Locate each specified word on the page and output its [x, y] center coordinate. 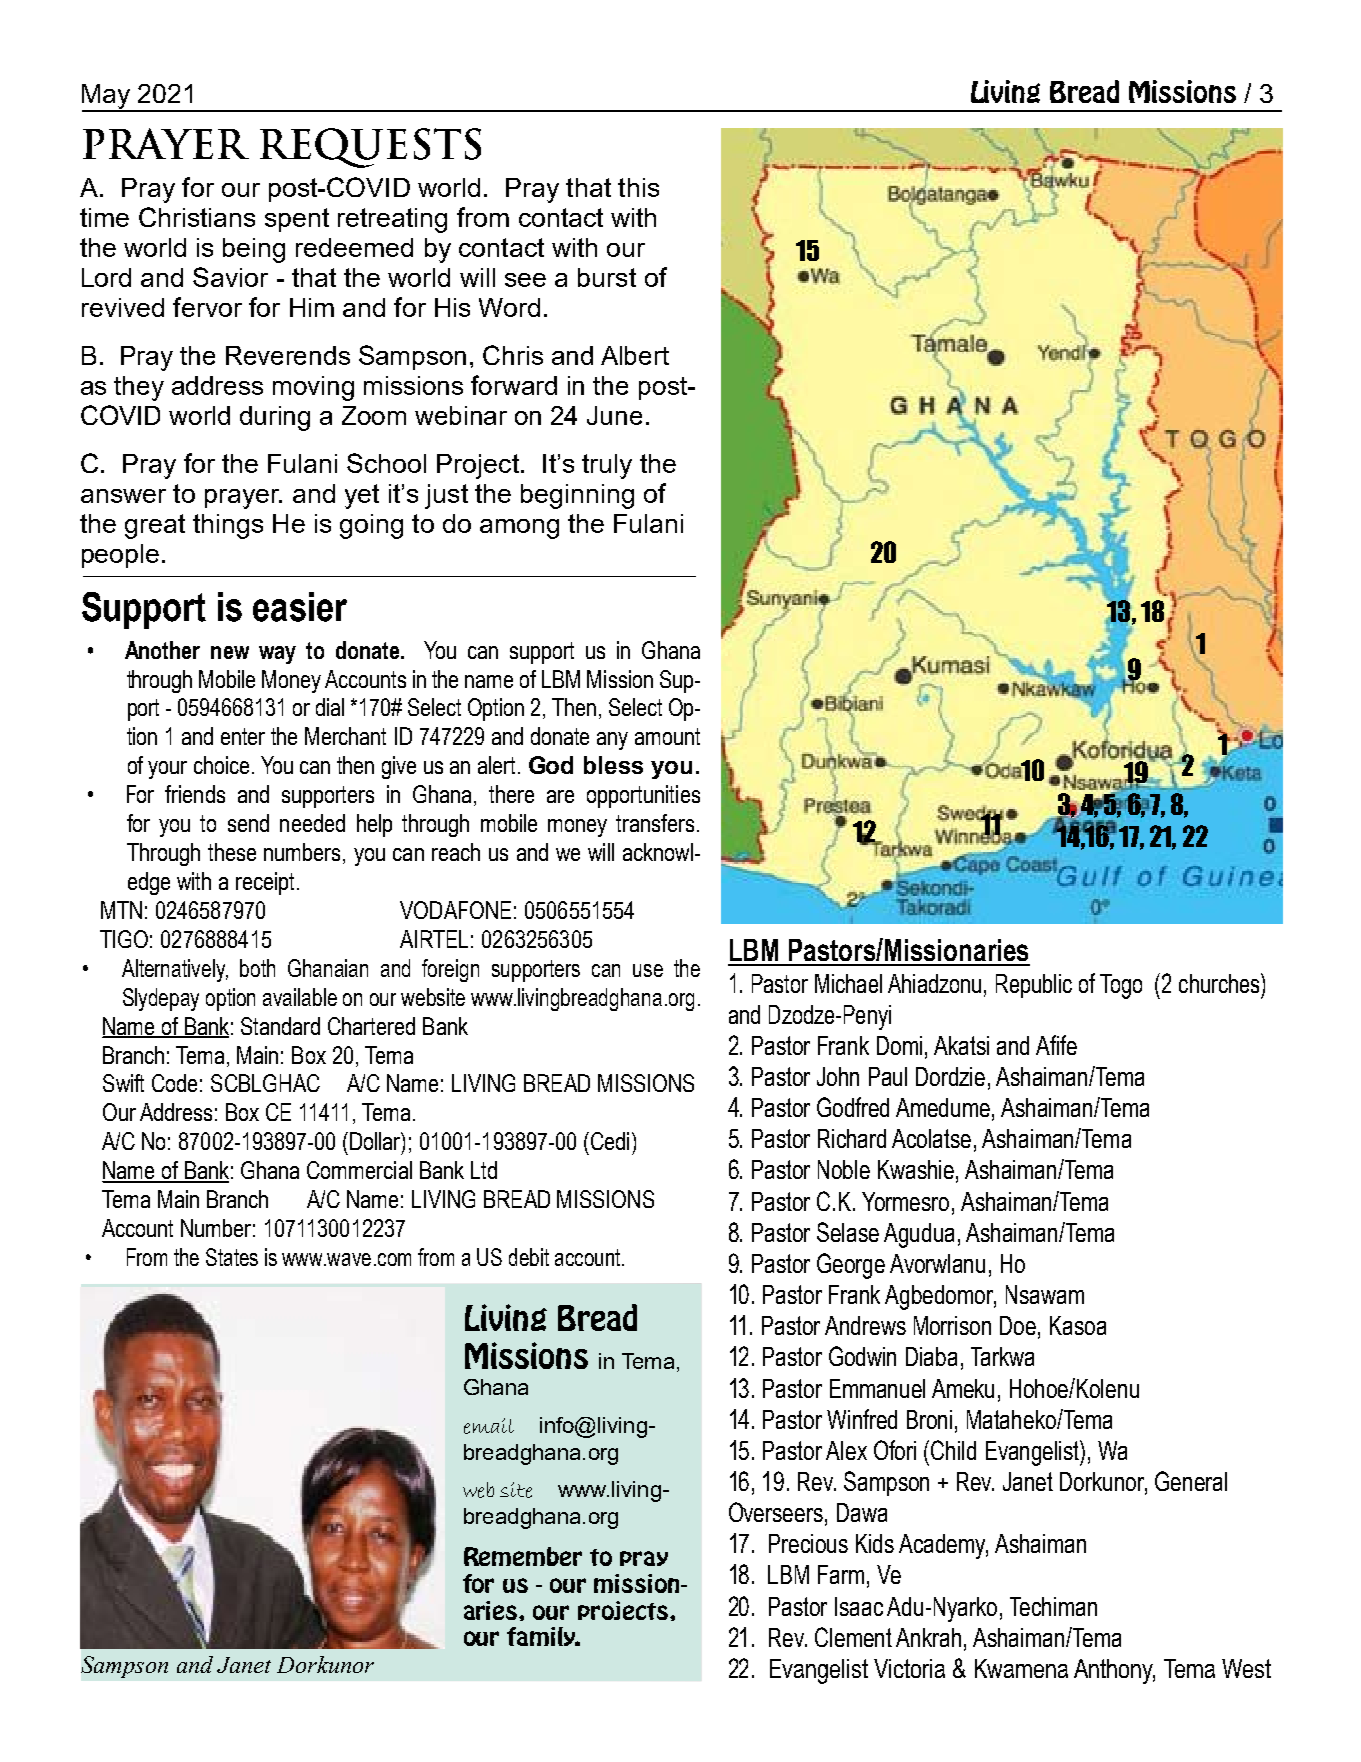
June [614, 415]
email [489, 1426]
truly [607, 466]
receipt [265, 883]
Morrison [952, 1325]
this [638, 187]
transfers [655, 823]
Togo [1121, 986]
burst [607, 277]
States [232, 1257]
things [228, 526]
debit [529, 1257]
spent [297, 220]
